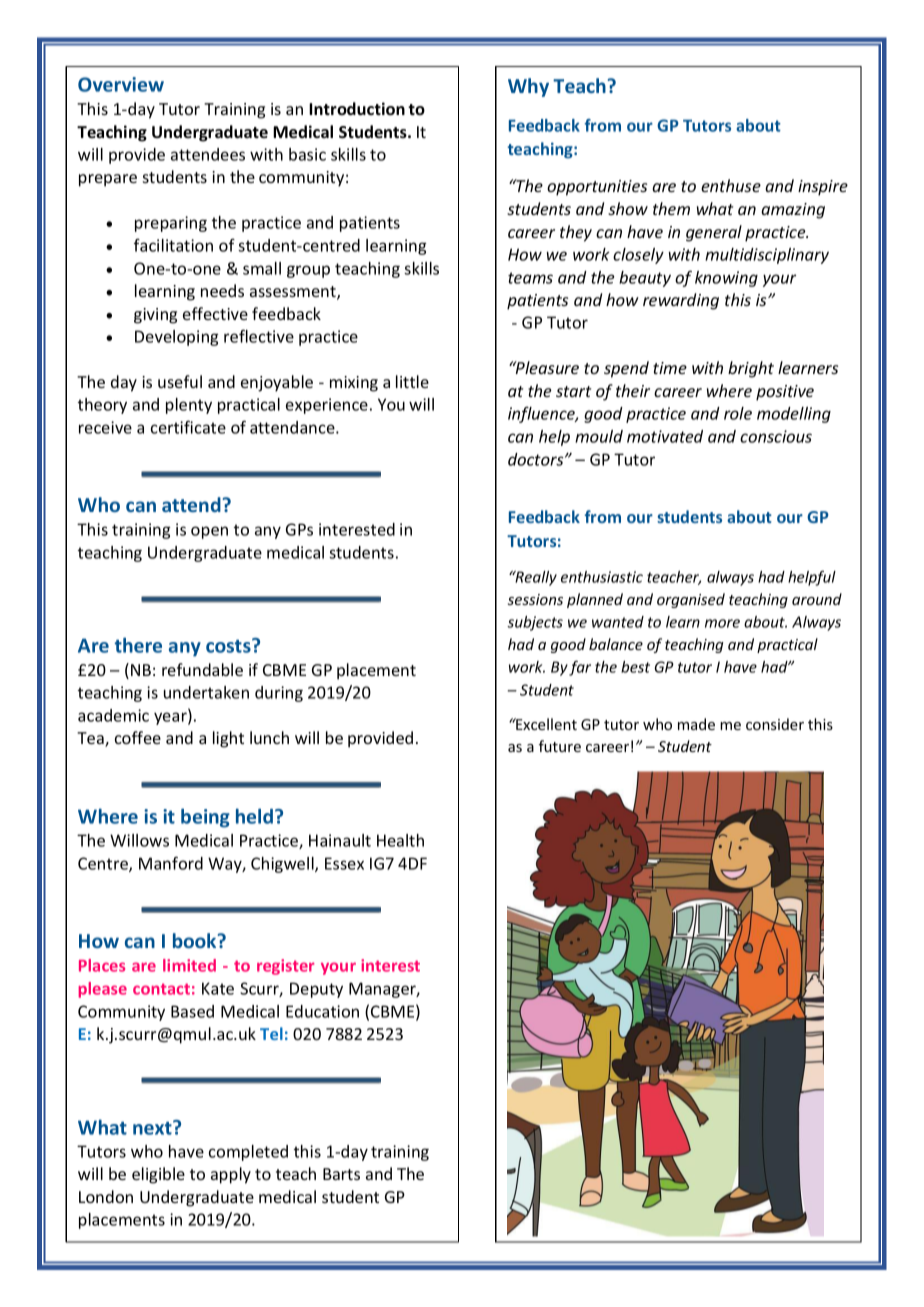  Describe the element at coordinates (322, 1011) in the document. I see `Education` at that location.
